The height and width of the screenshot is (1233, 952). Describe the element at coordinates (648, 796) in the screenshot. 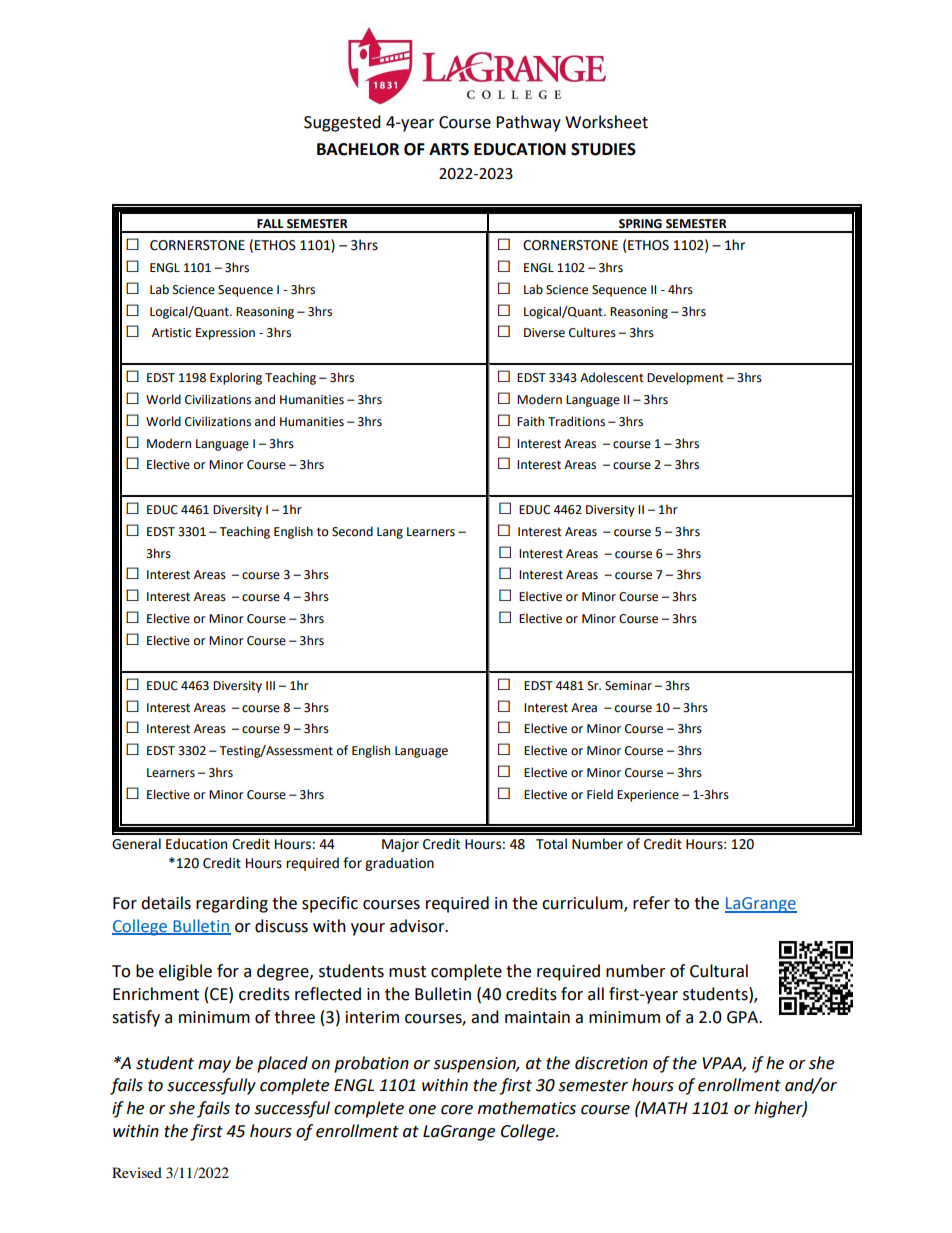

I see `Experience` at that location.
